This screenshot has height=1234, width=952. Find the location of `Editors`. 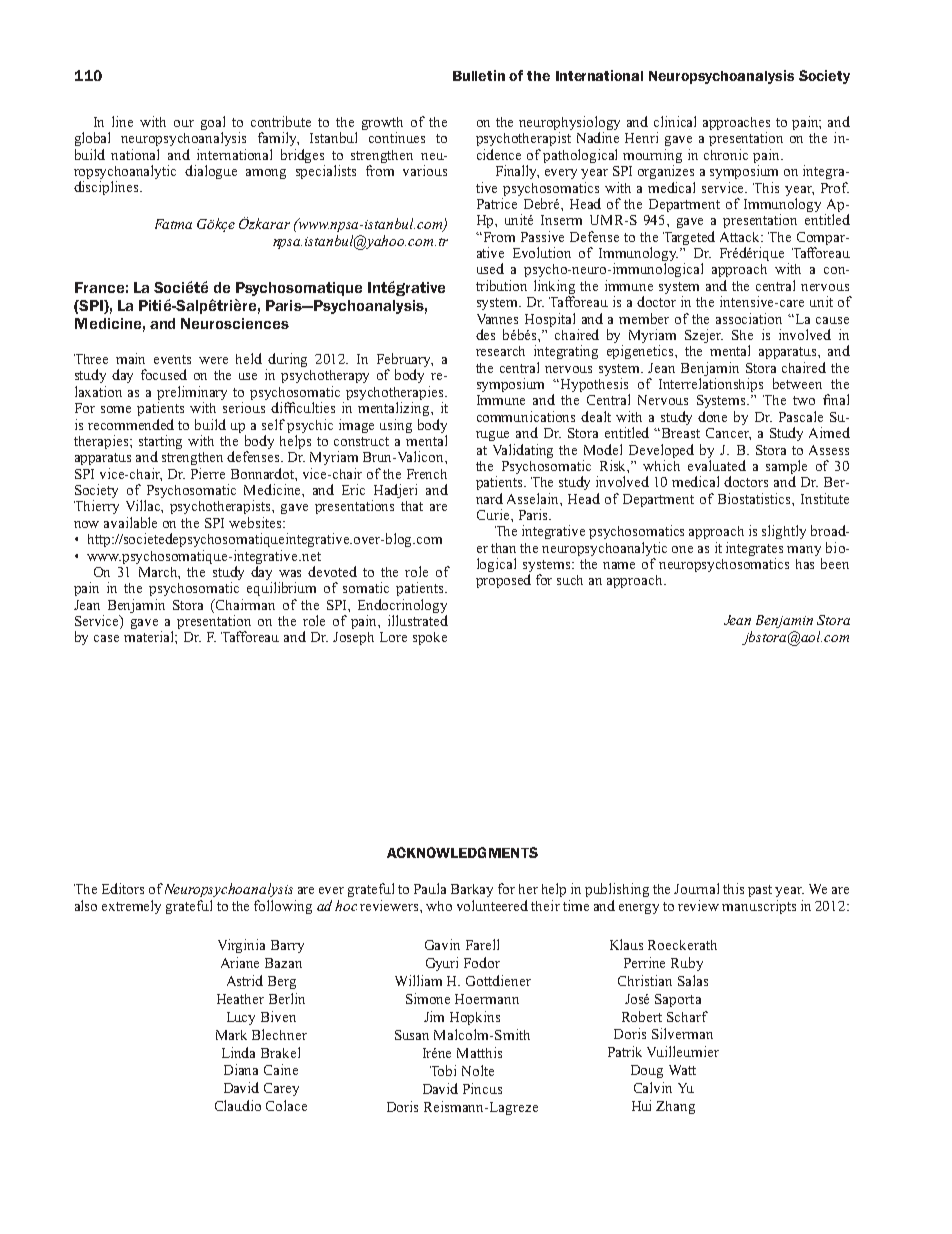

Editors is located at coordinates (123, 888).
